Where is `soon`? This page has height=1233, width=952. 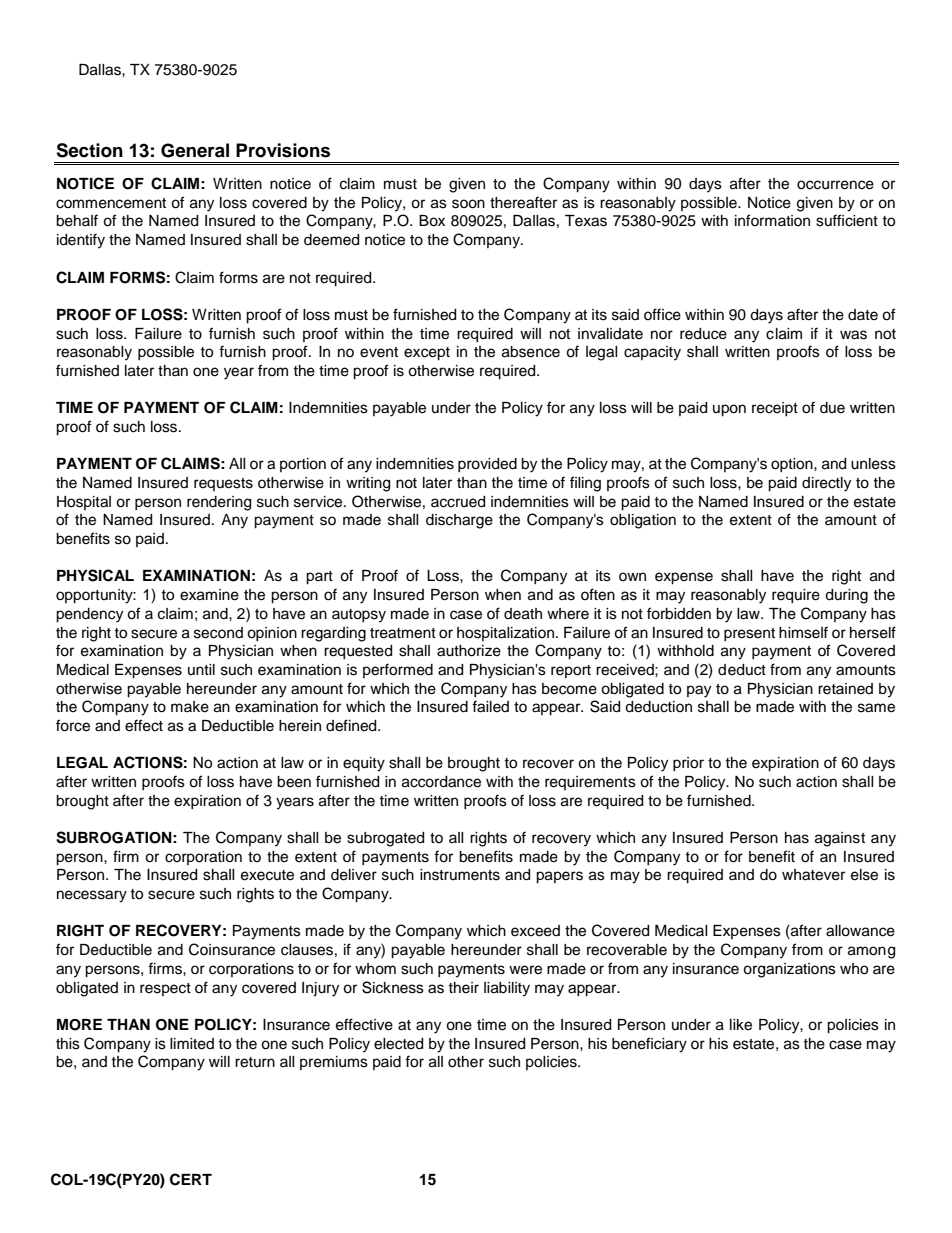
soon is located at coordinates (468, 204).
